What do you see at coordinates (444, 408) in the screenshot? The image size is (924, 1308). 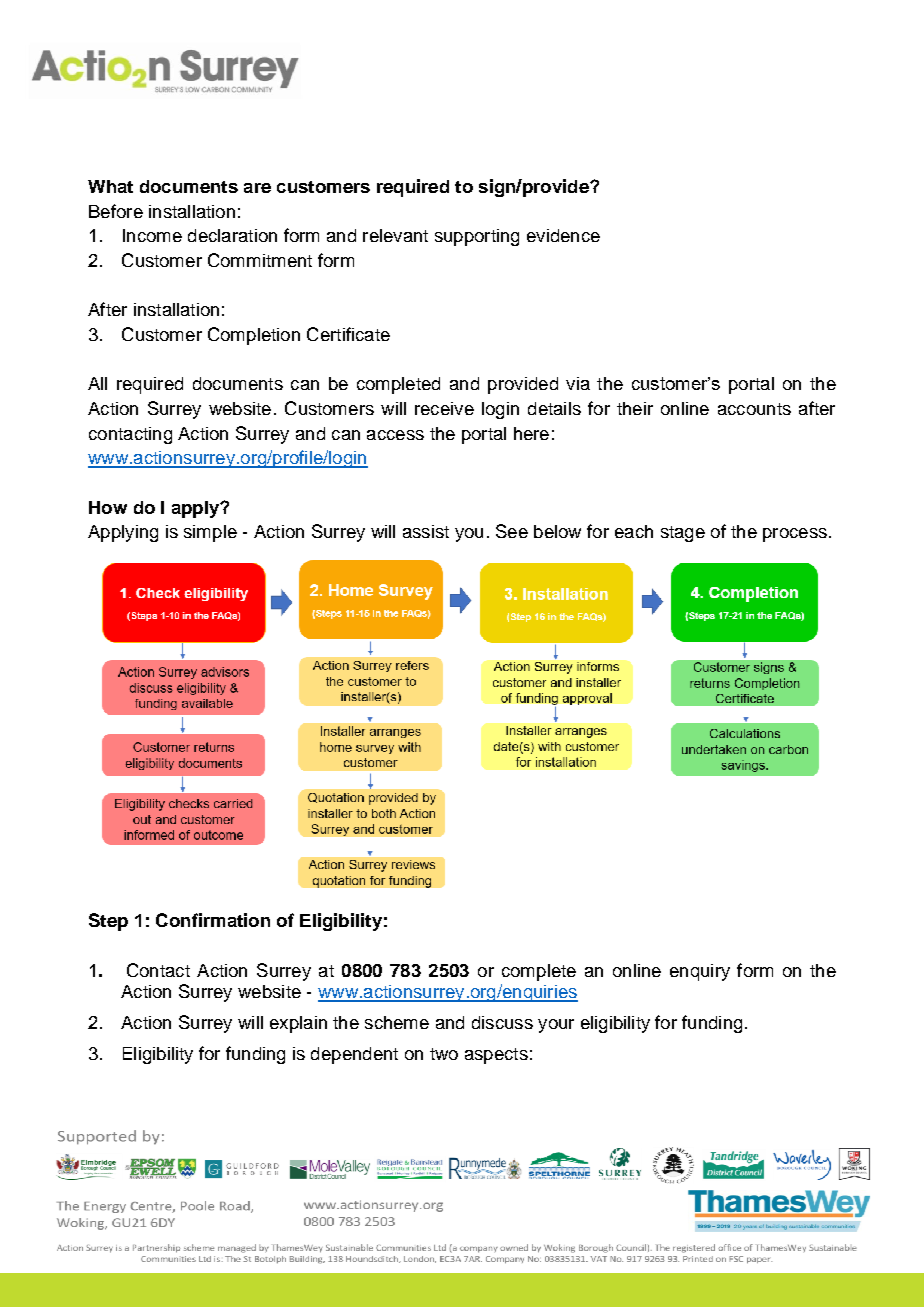 I see `receive` at bounding box center [444, 408].
